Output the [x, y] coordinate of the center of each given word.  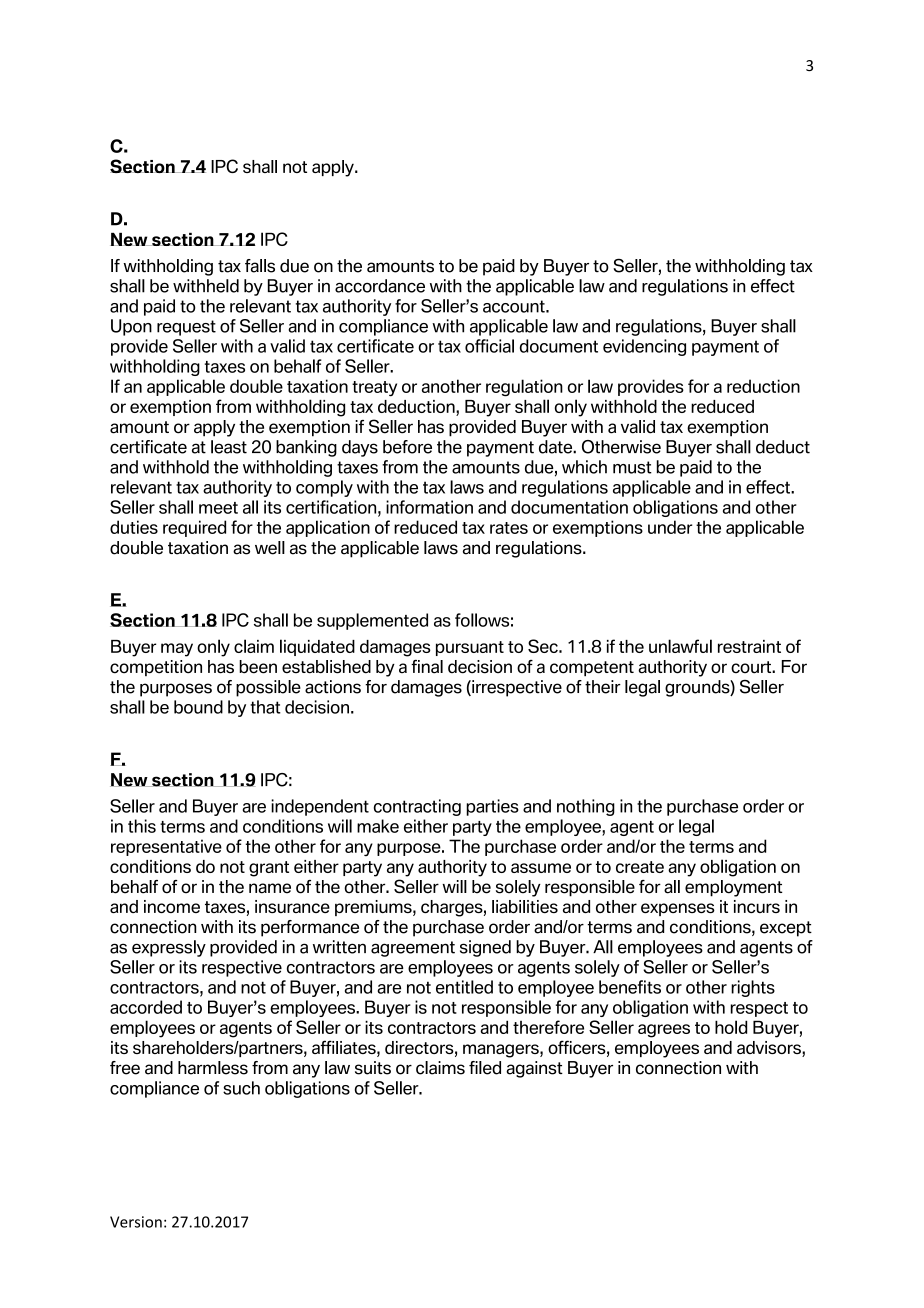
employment [734, 888]
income [172, 906]
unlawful [680, 646]
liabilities [525, 906]
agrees [664, 1031]
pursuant [470, 648]
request [186, 328]
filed [485, 1068]
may [177, 650]
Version [136, 1222]
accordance [380, 286]
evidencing [644, 347]
